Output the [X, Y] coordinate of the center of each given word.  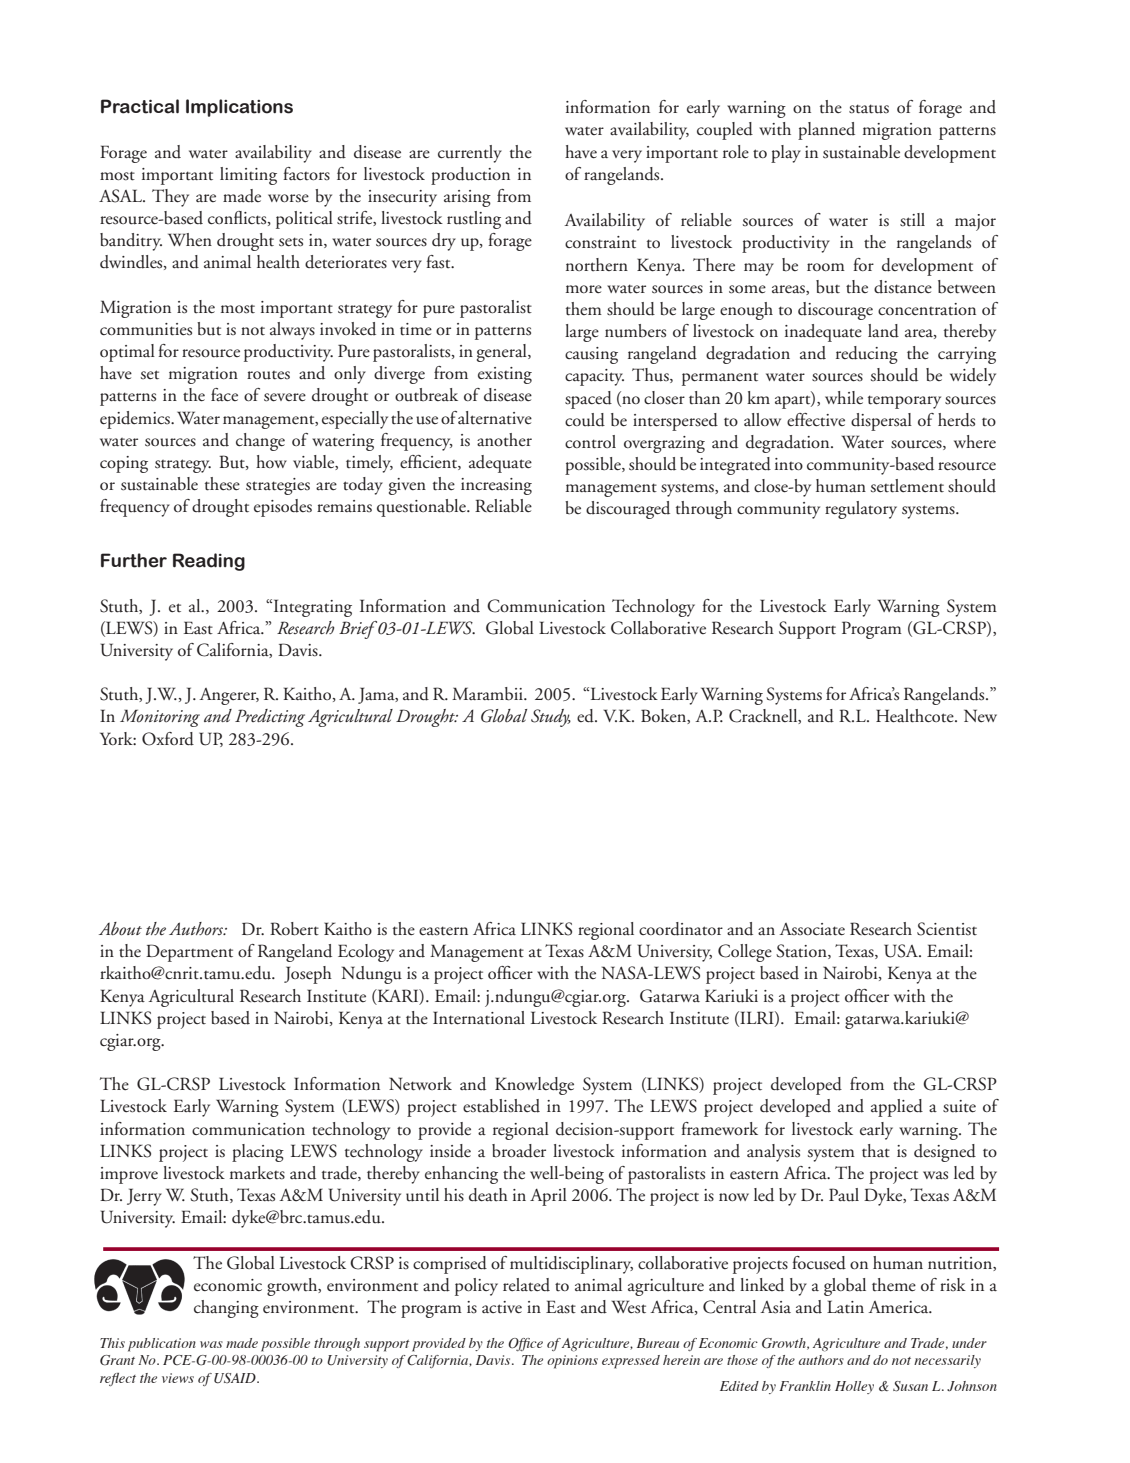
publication [162, 1345]
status [869, 109]
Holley [854, 1387]
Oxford [168, 739]
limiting [248, 176]
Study [551, 718]
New [980, 715]
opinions [572, 1362]
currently [470, 154]
